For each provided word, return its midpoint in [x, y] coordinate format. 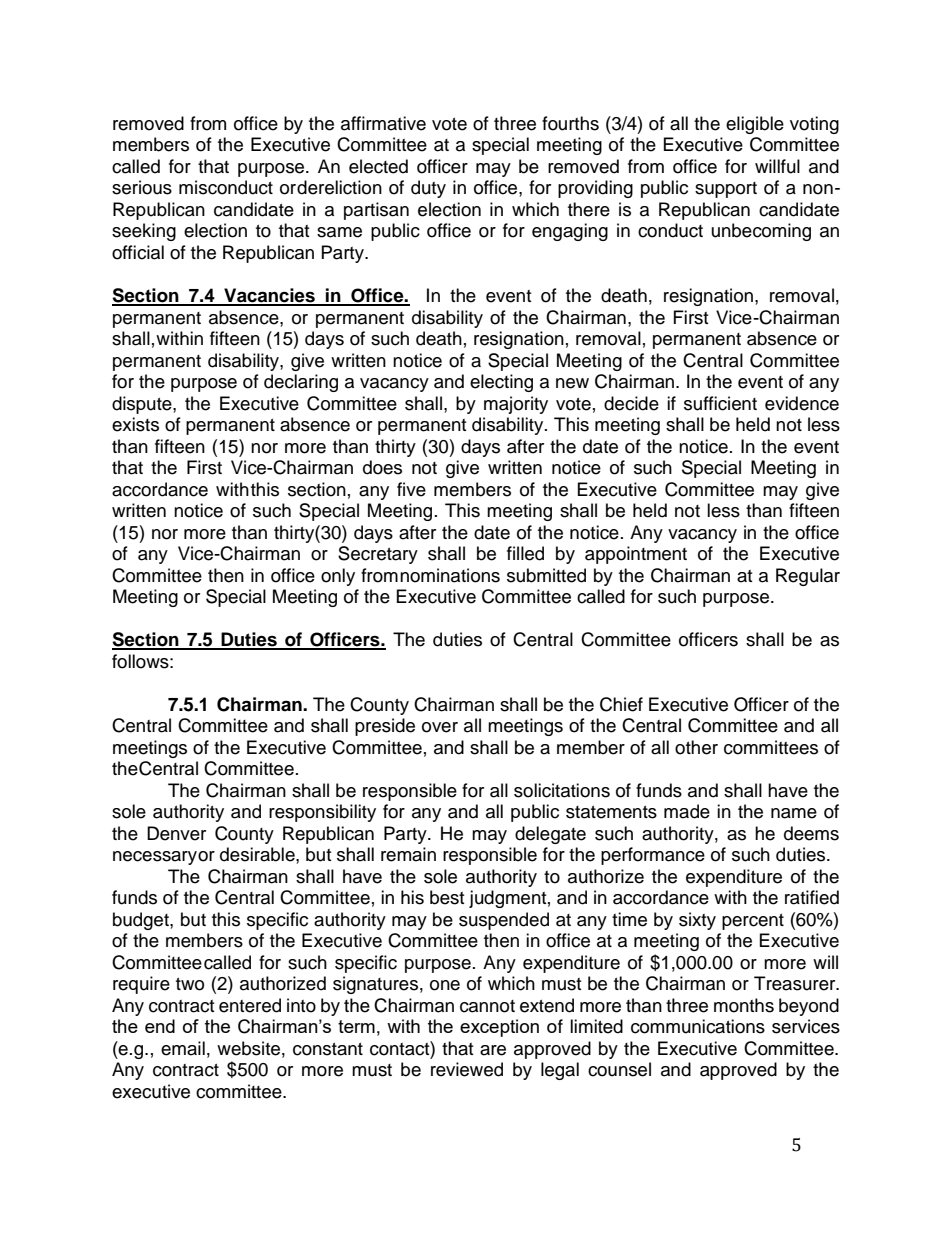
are [493, 1050]
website [248, 1048]
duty [428, 189]
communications [698, 1026]
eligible [755, 125]
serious [142, 187]
